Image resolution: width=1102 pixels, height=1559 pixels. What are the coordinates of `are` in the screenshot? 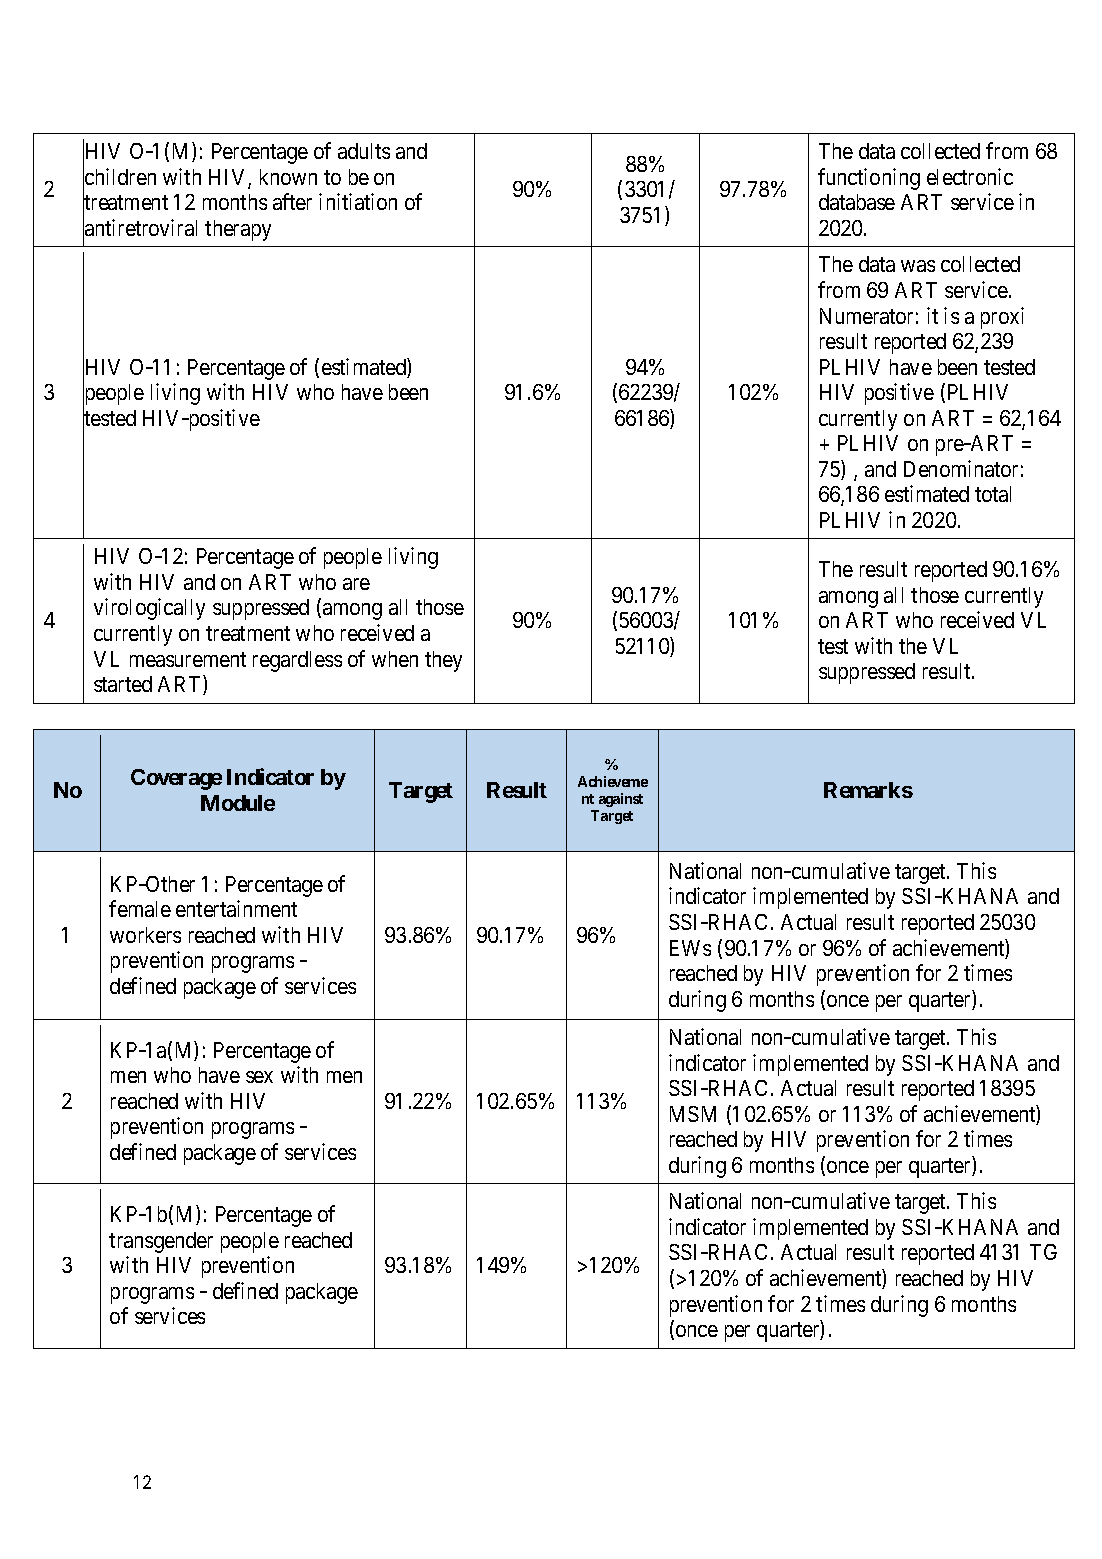 It's located at (356, 584).
